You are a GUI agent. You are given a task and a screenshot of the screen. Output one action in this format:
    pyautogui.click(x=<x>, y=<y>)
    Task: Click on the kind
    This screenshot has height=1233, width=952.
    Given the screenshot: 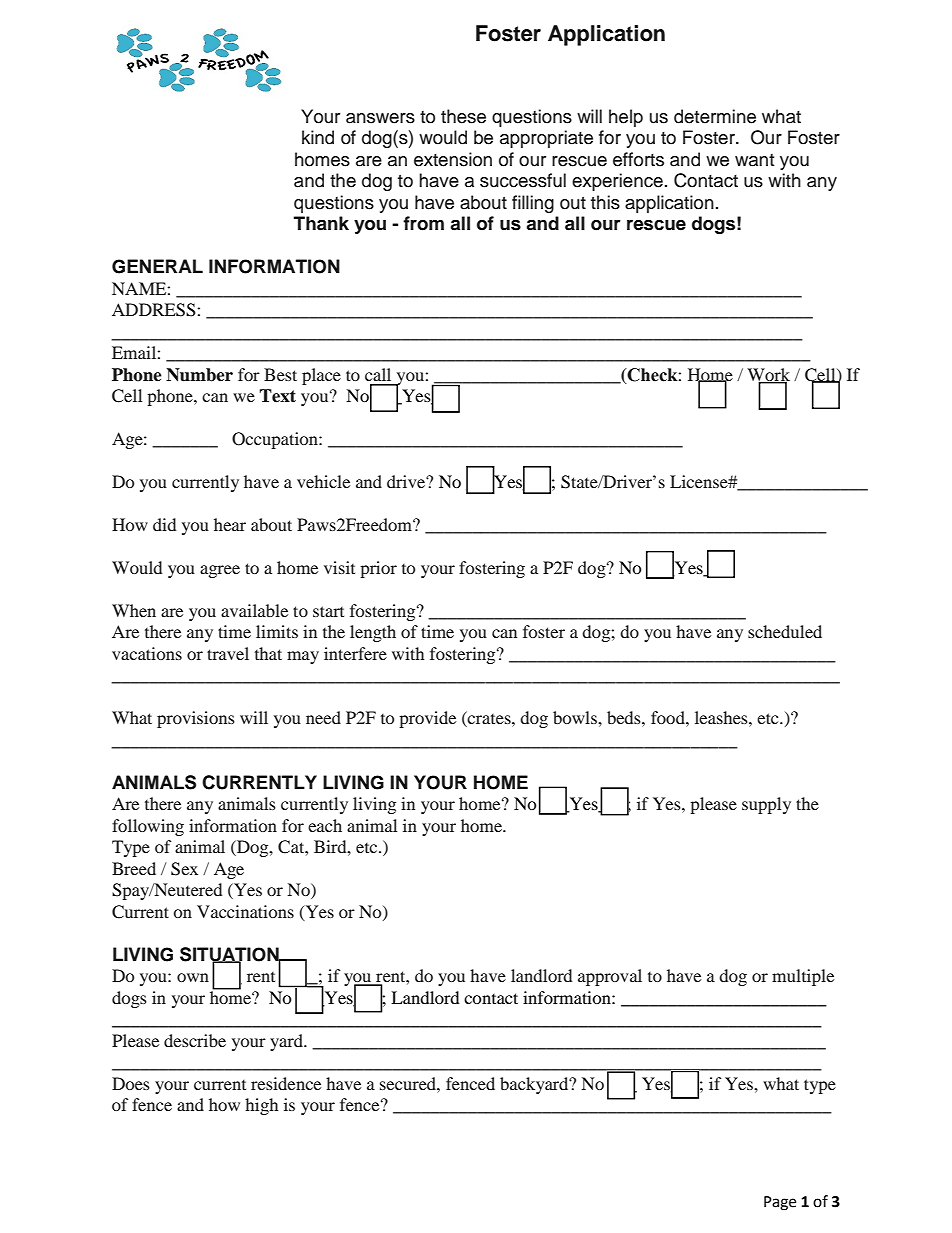 What is the action you would take?
    pyautogui.click(x=318, y=137)
